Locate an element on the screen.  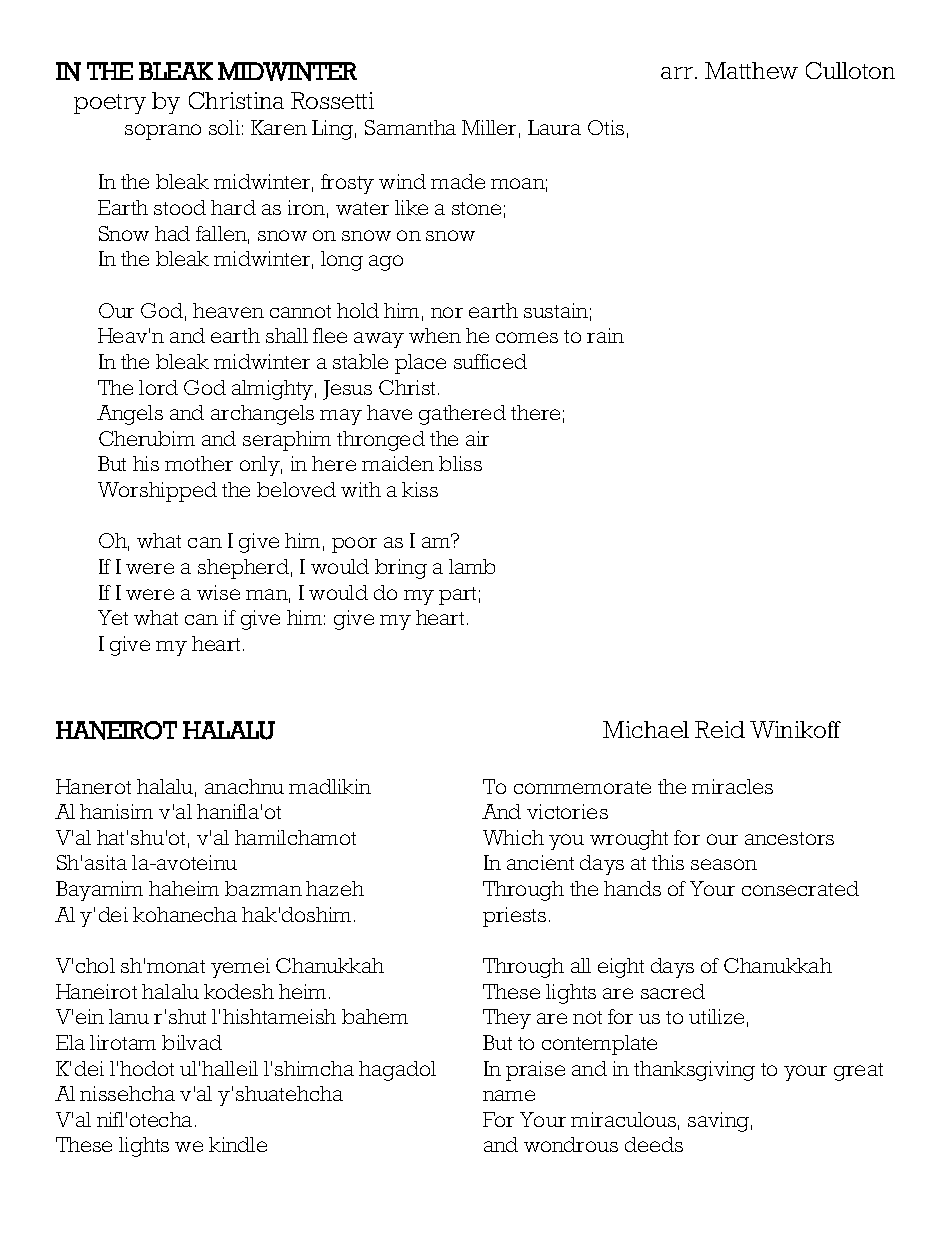
had is located at coordinates (172, 233).
